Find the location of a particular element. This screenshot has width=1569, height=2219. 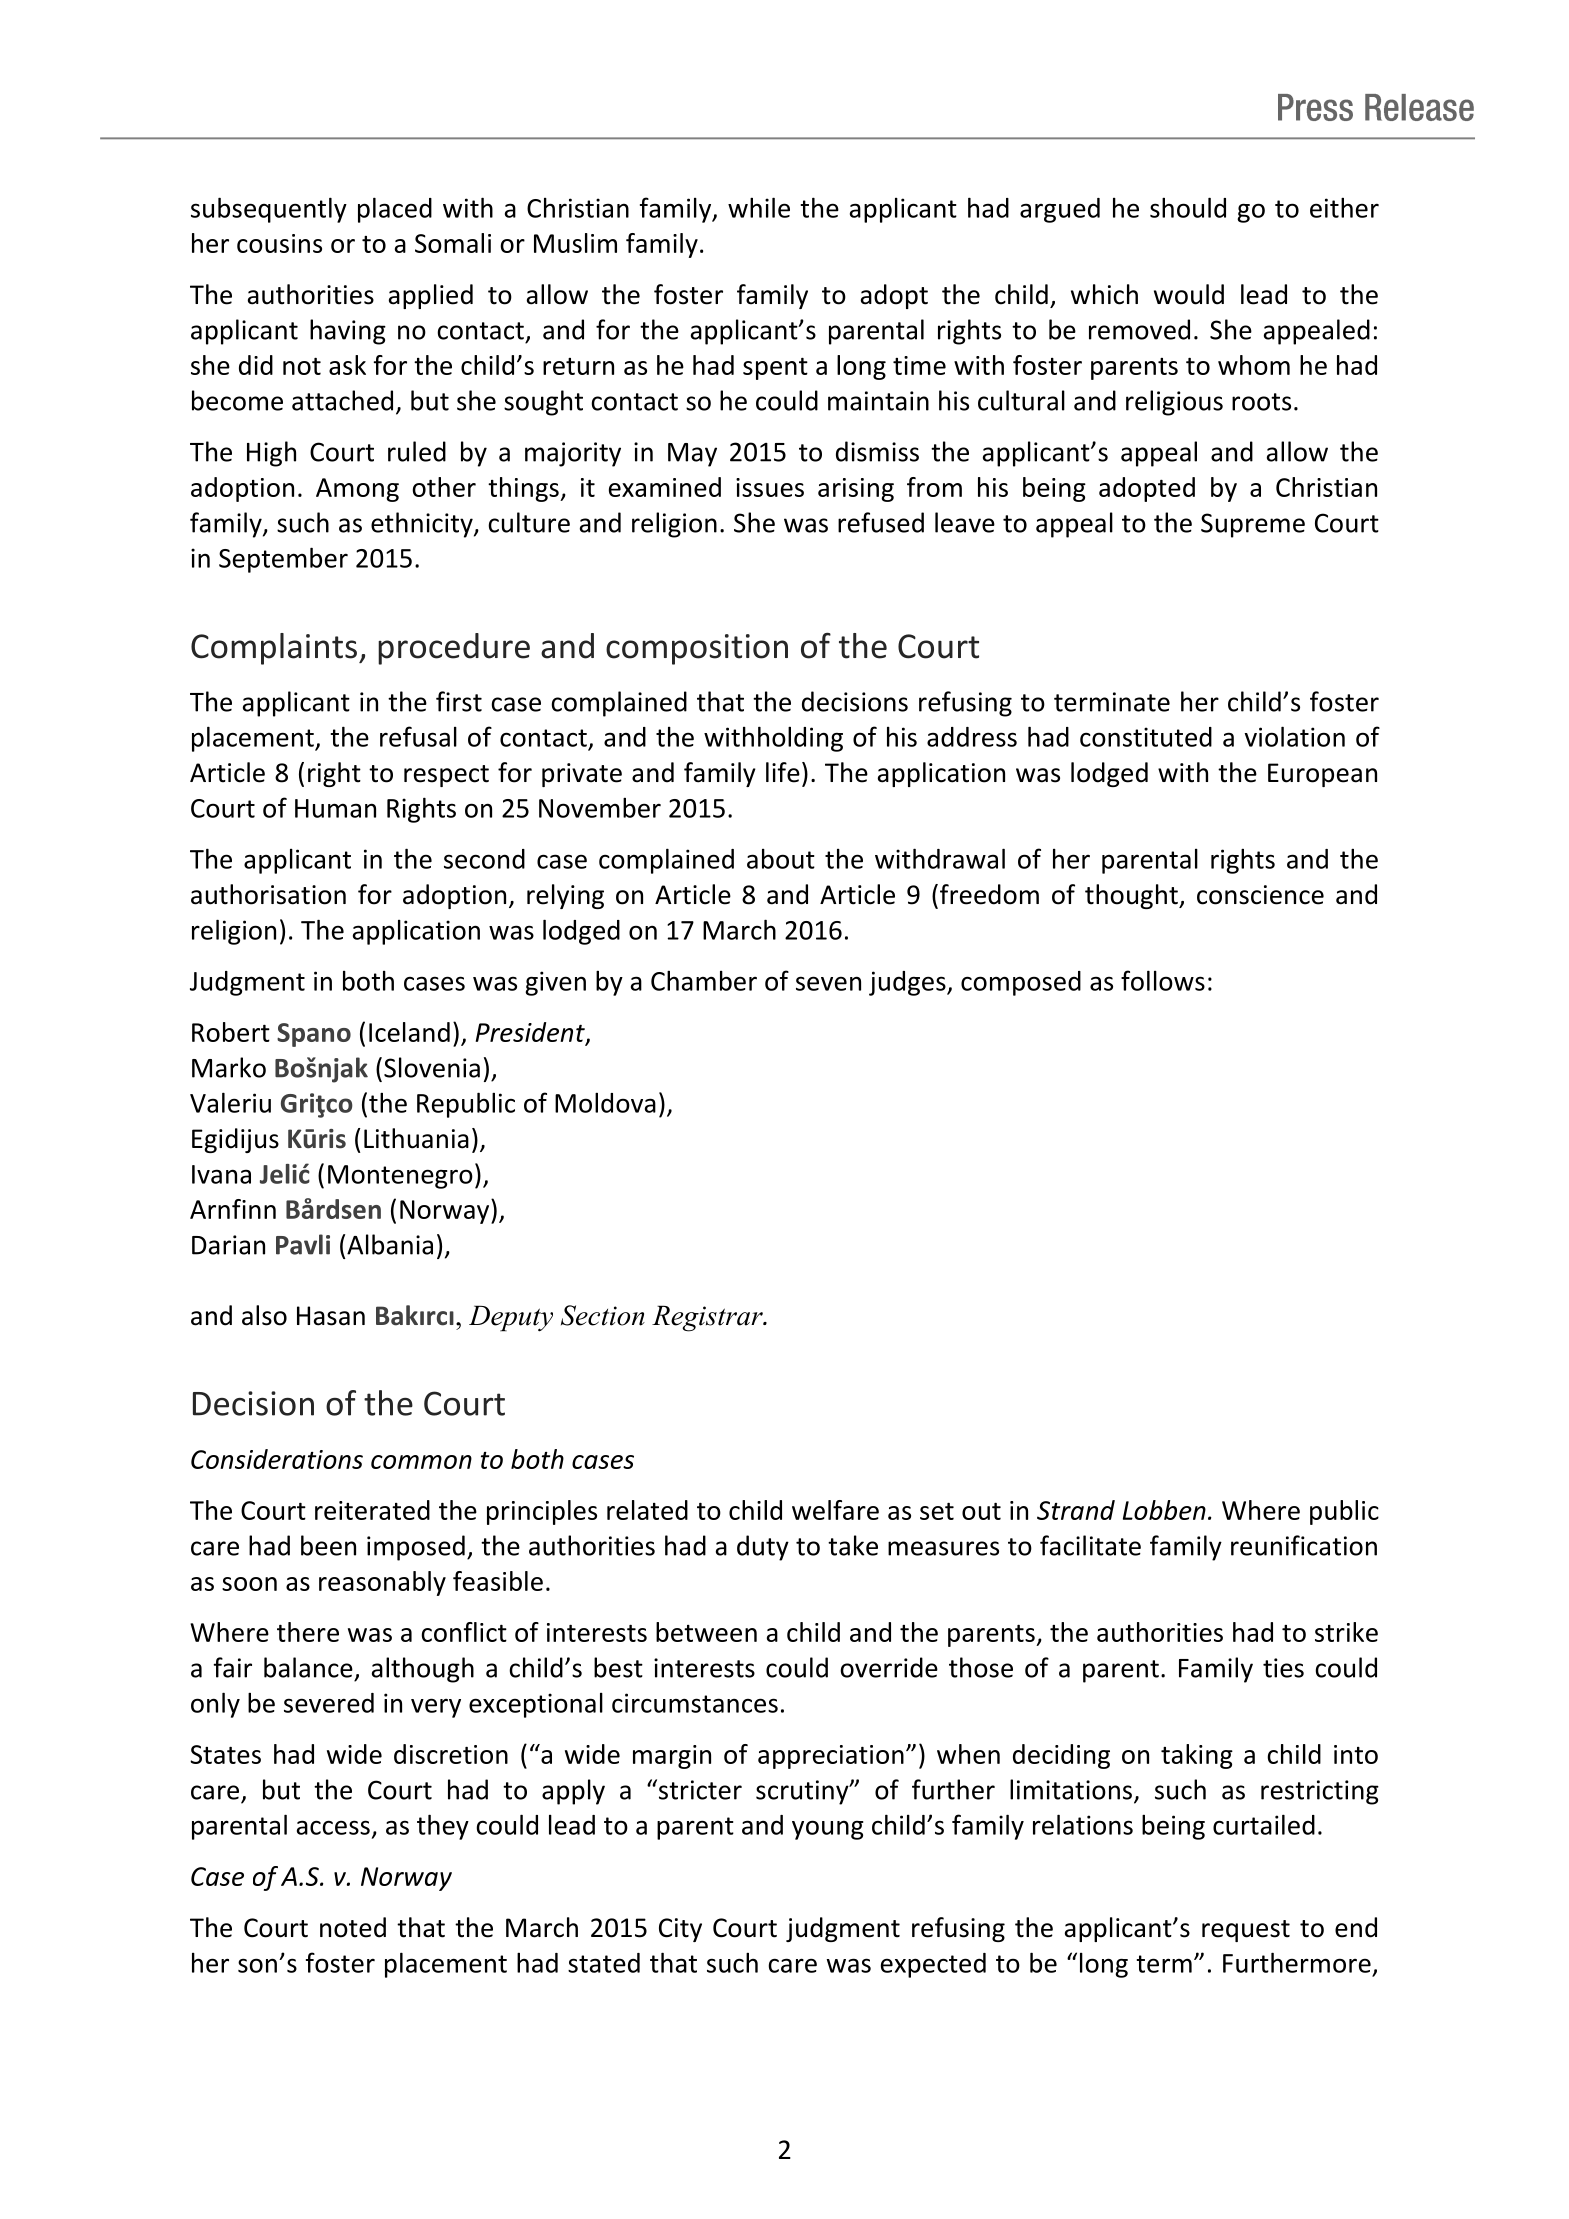

noted is located at coordinates (353, 1927).
